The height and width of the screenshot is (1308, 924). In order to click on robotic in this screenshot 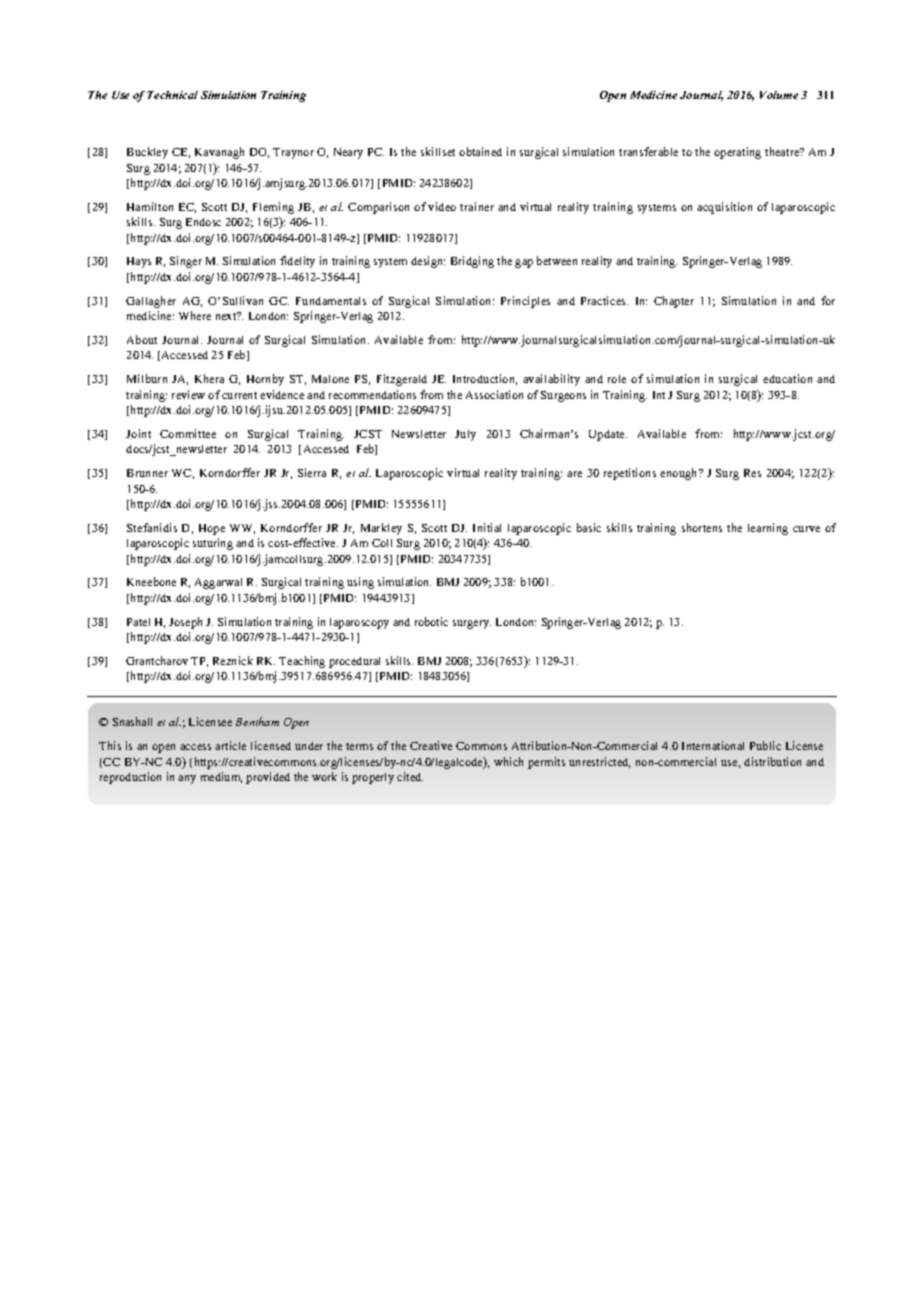, I will do `click(431, 621)`.
